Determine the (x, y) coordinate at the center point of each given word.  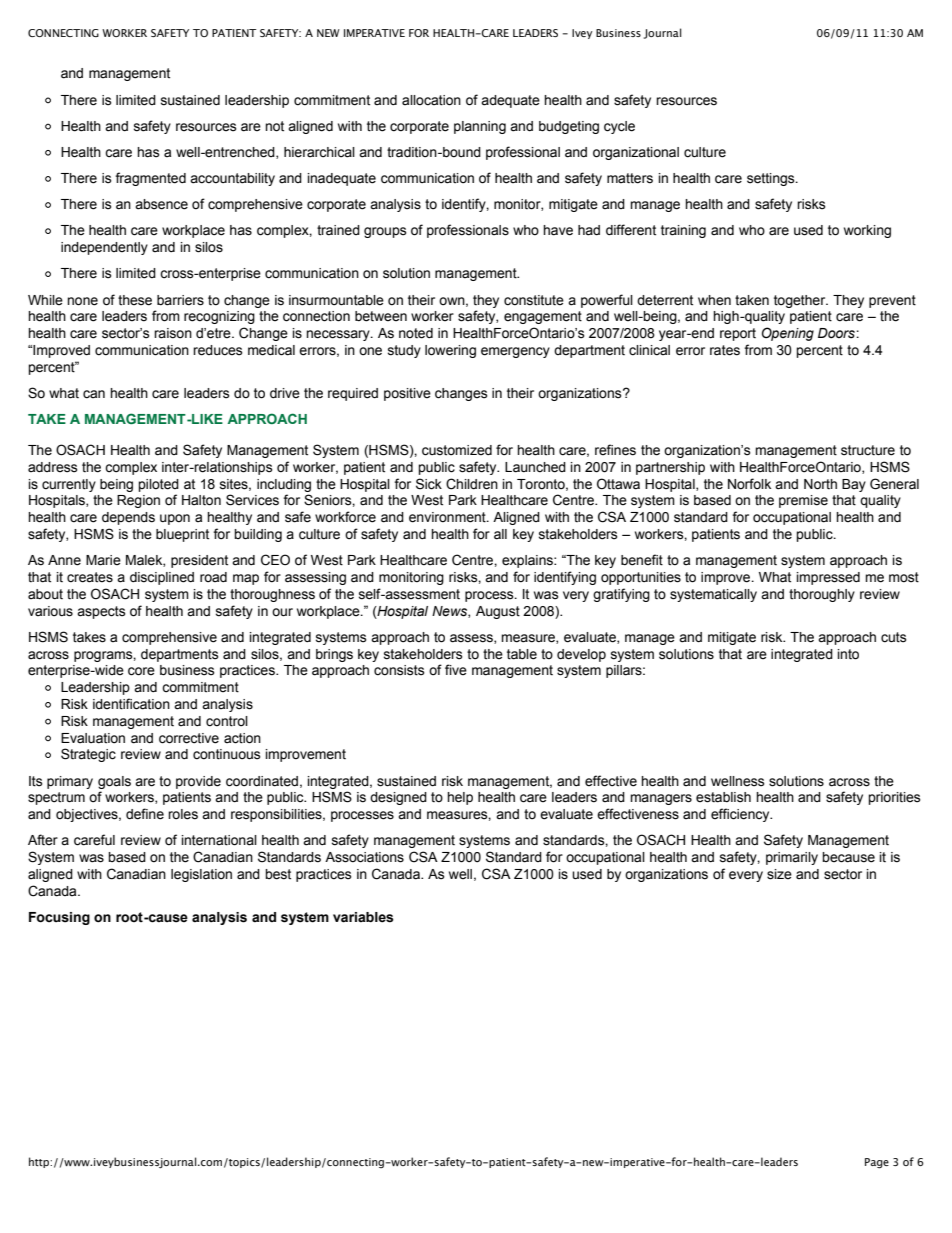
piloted (158, 485)
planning (480, 127)
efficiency (741, 815)
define (145, 814)
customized (457, 450)
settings (772, 179)
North (820, 484)
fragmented (150, 179)
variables (363, 917)
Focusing (59, 918)
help (460, 798)
